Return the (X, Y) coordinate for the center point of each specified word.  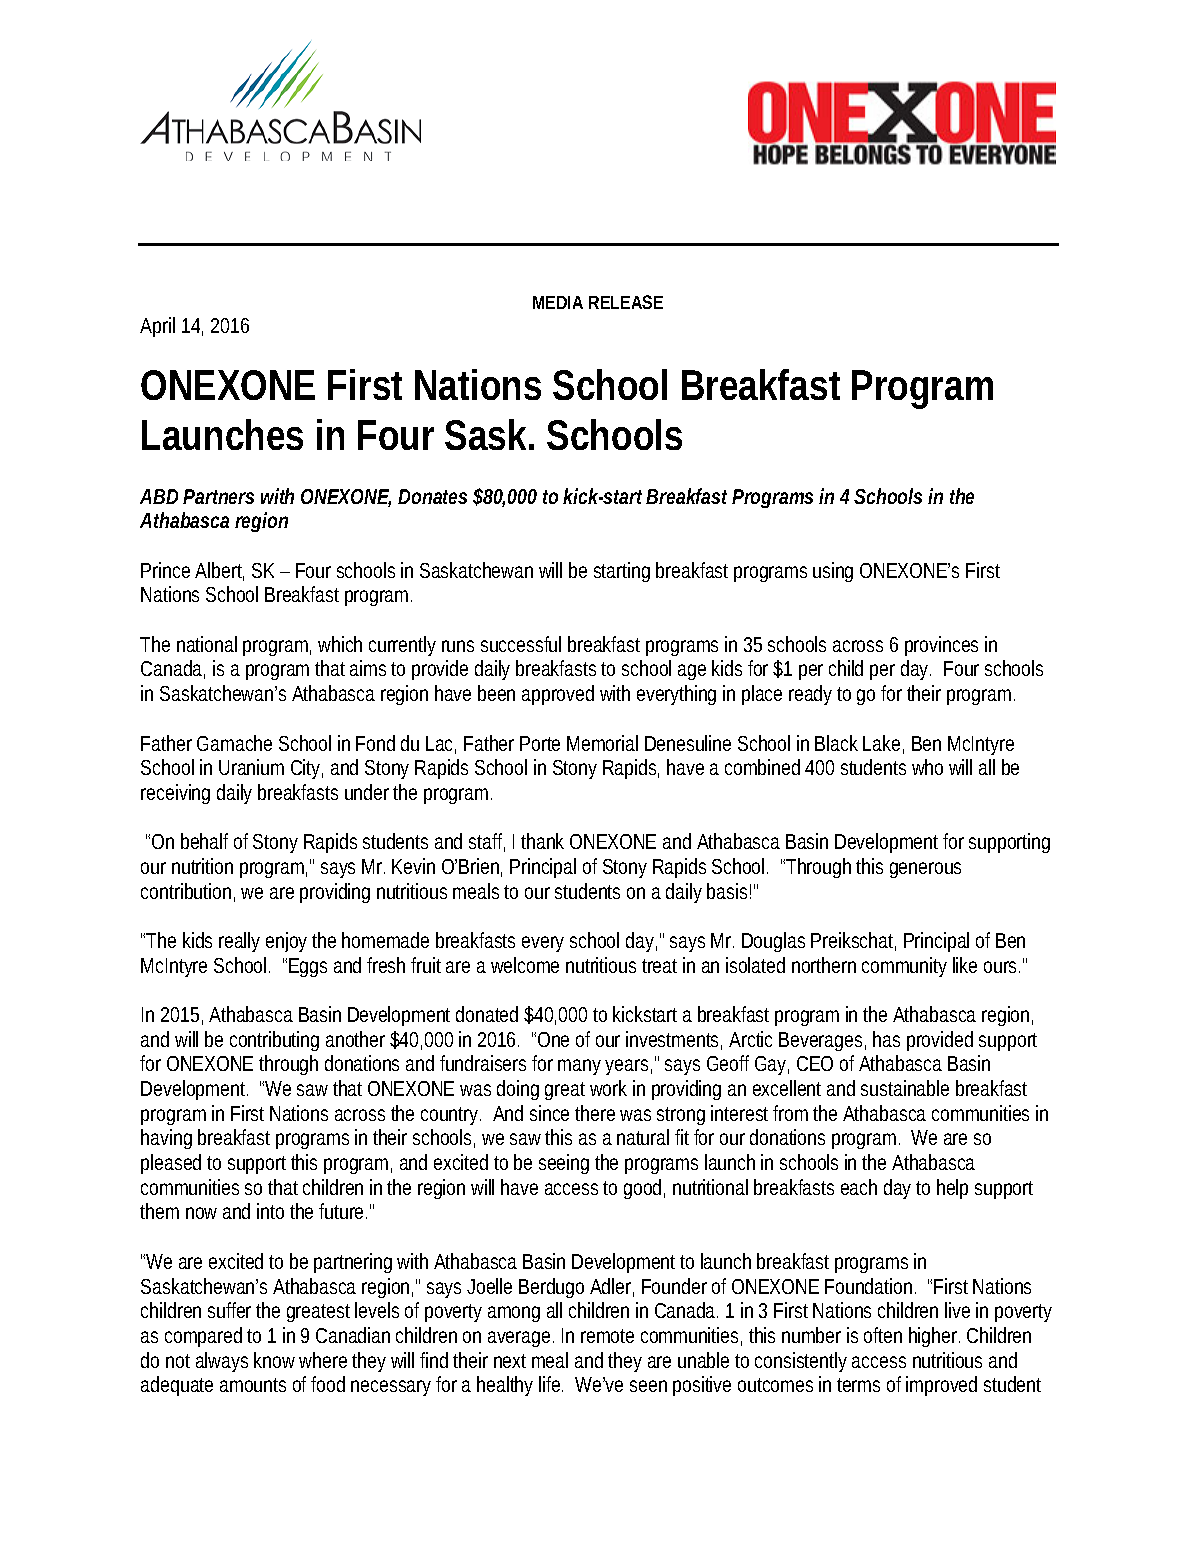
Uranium (251, 767)
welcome (525, 965)
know (277, 1360)
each (859, 1187)
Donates (432, 496)
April (157, 327)
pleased (171, 1164)
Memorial (602, 743)
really (239, 942)
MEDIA (558, 302)
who (927, 767)
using (833, 572)
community (904, 967)
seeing (564, 1164)
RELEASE (626, 302)
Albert (219, 571)
